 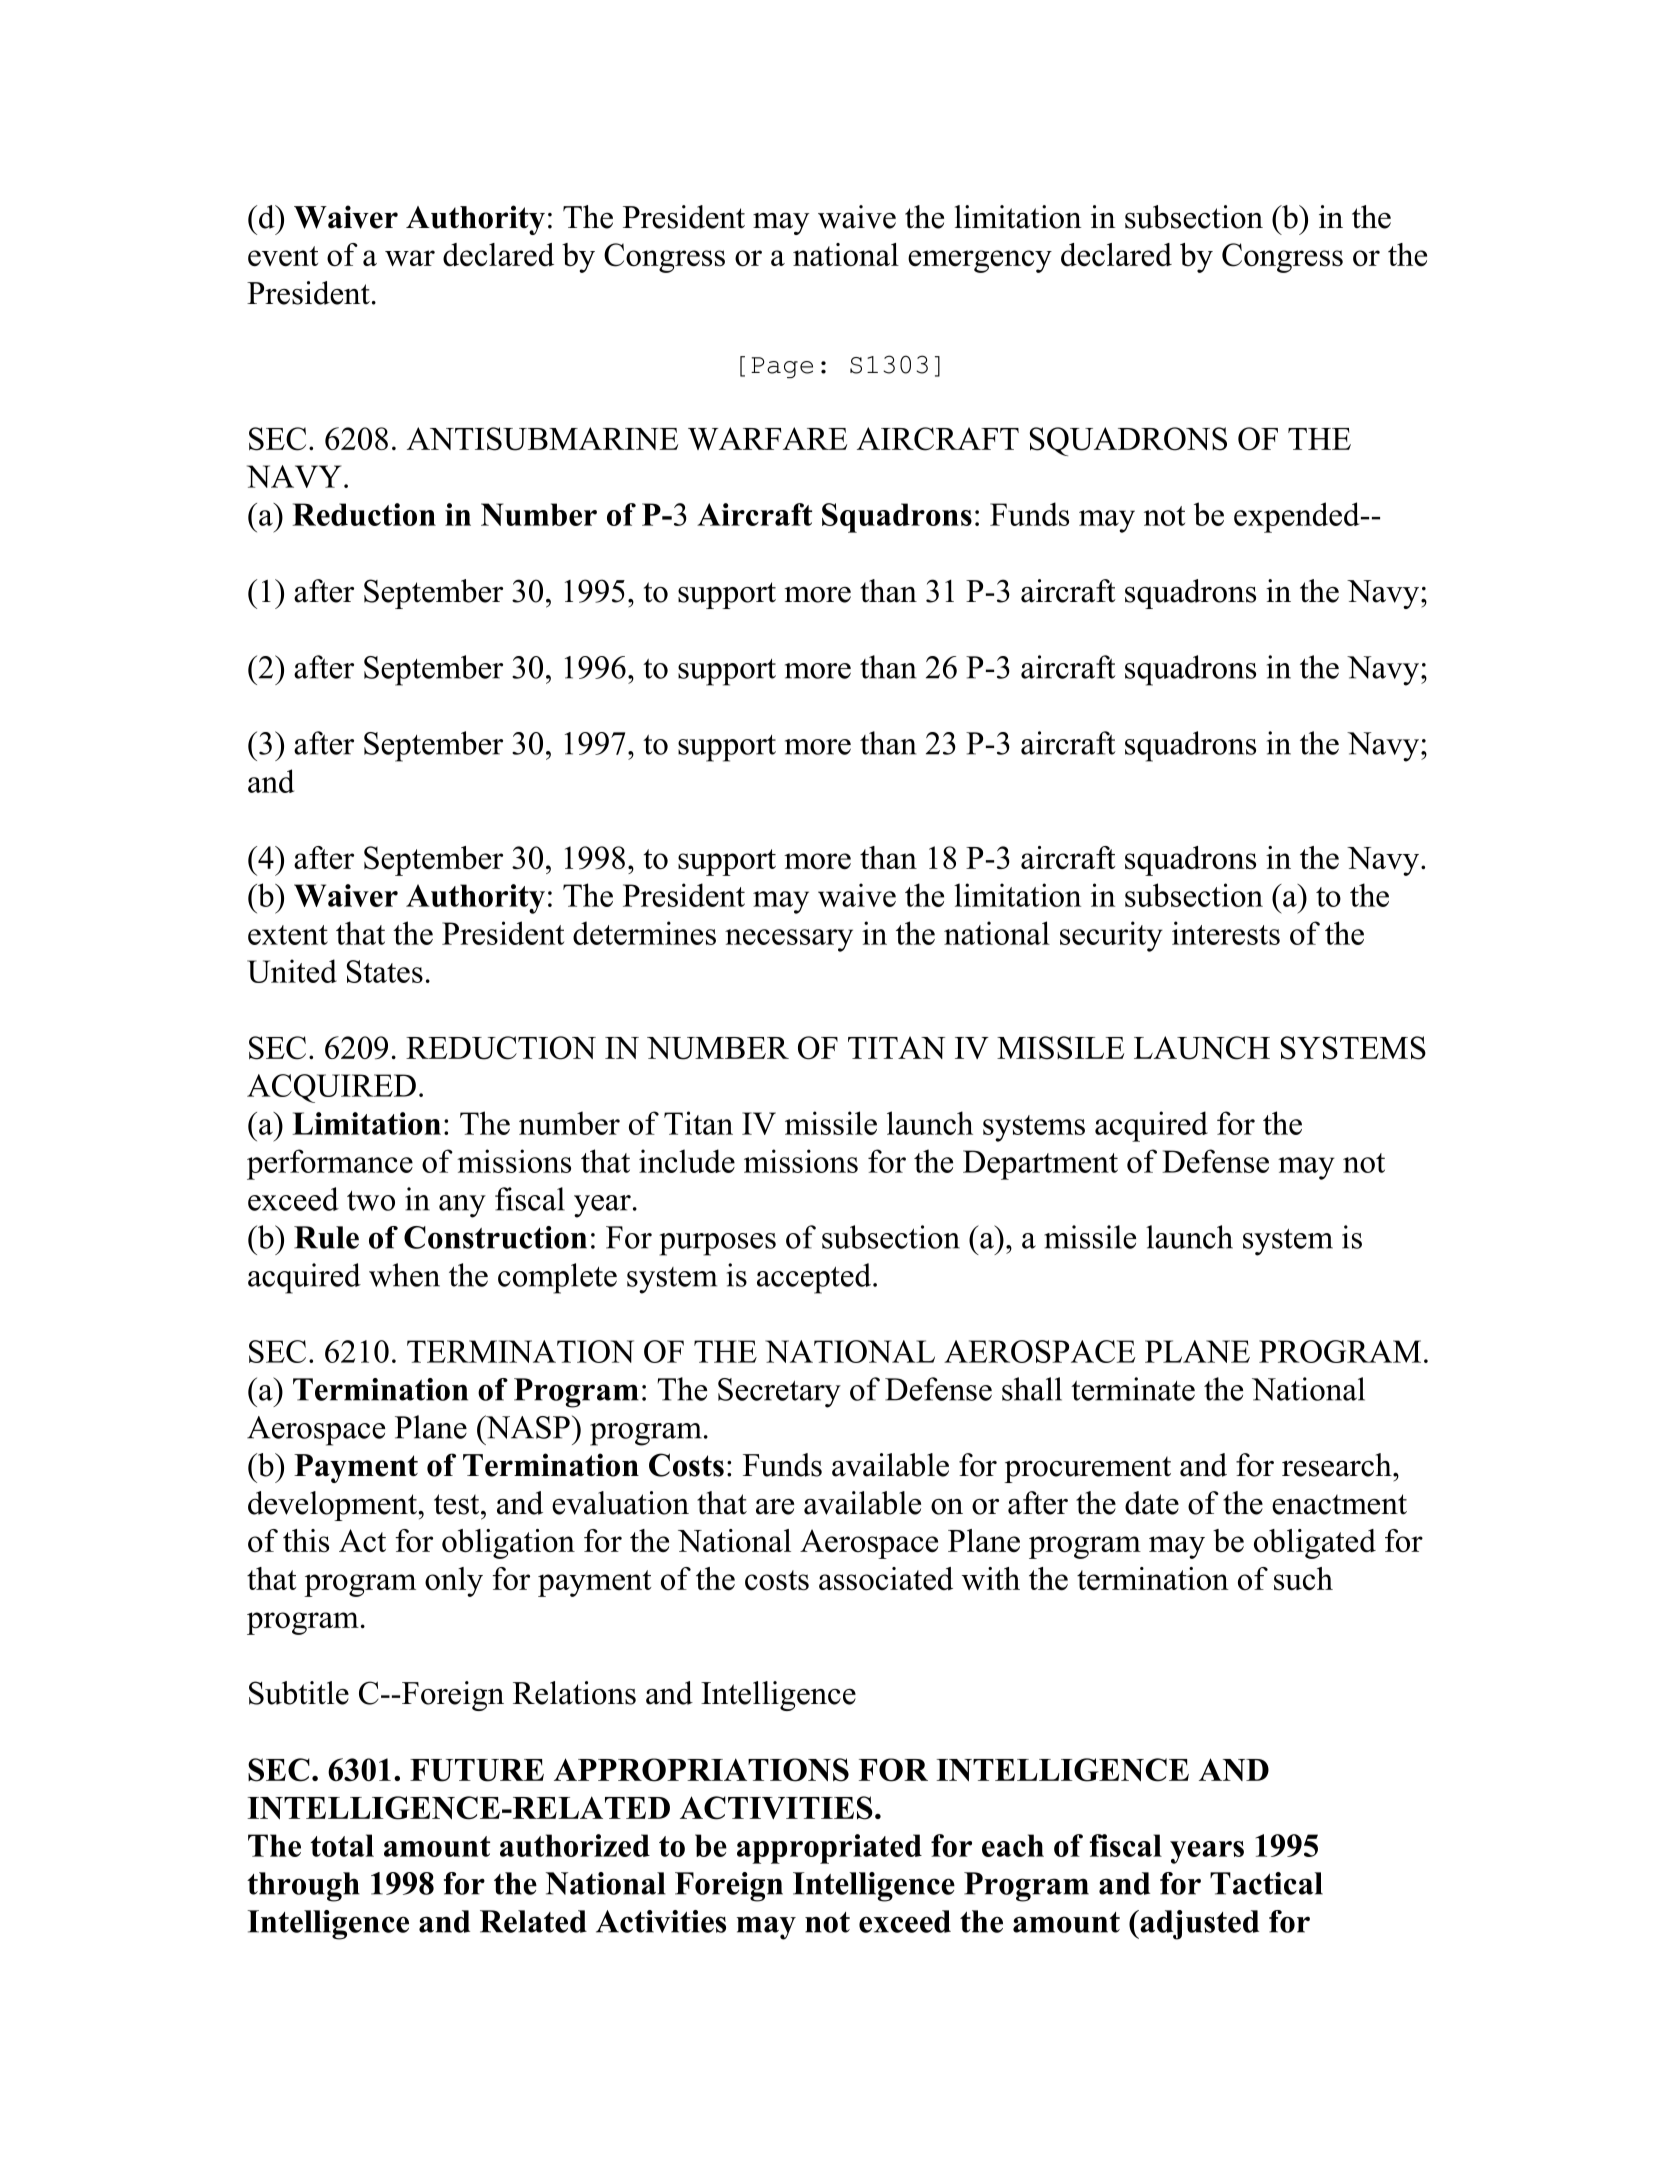 I want to click on WARFARE, so click(x=767, y=438).
